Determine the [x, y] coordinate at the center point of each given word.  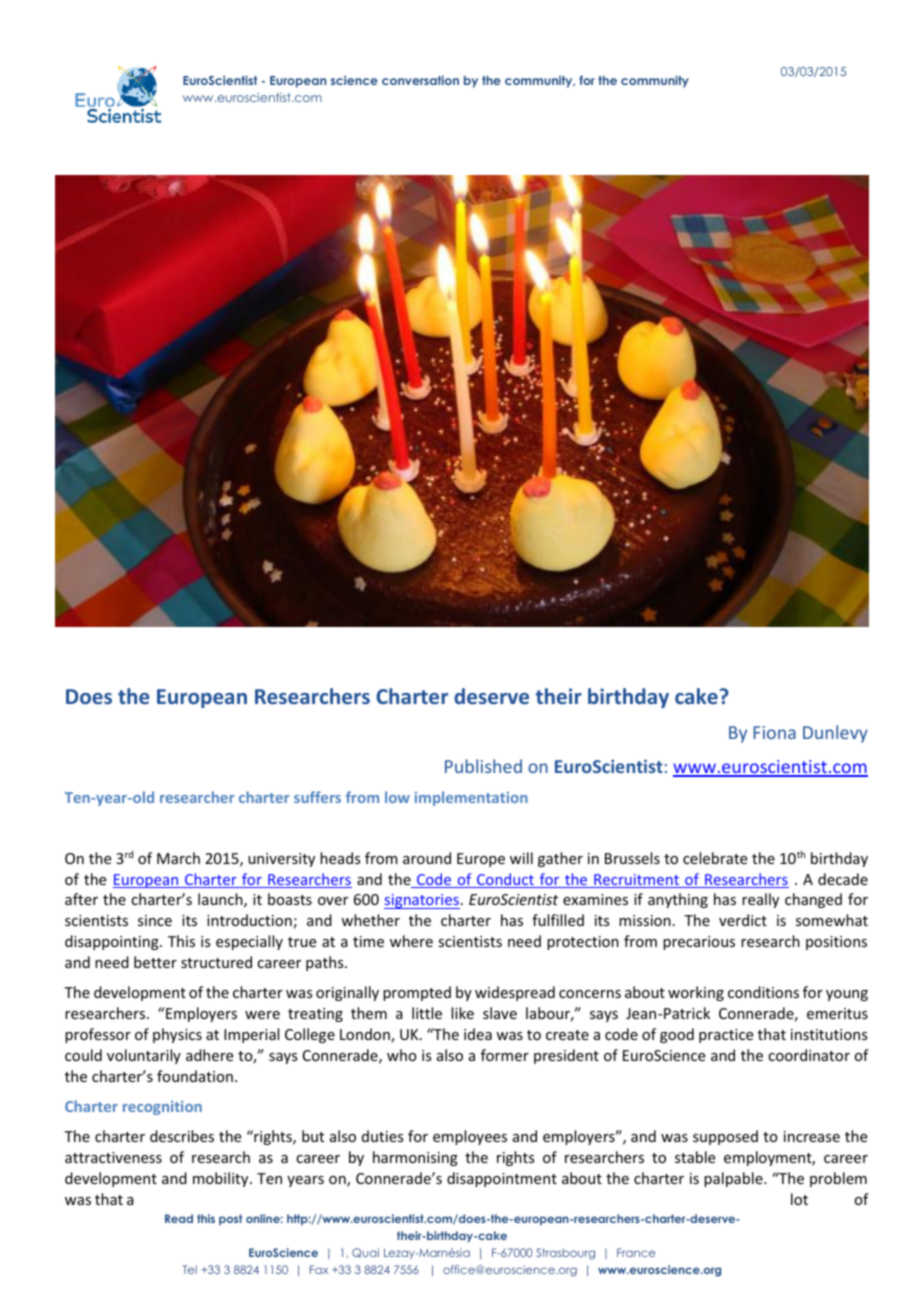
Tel [190, 1269]
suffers [317, 797]
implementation [471, 798]
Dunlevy [835, 734]
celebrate [715, 858]
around [427, 858]
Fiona [774, 732]
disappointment [502, 1179]
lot [799, 1199]
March [178, 858]
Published [483, 766]
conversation [420, 80]
